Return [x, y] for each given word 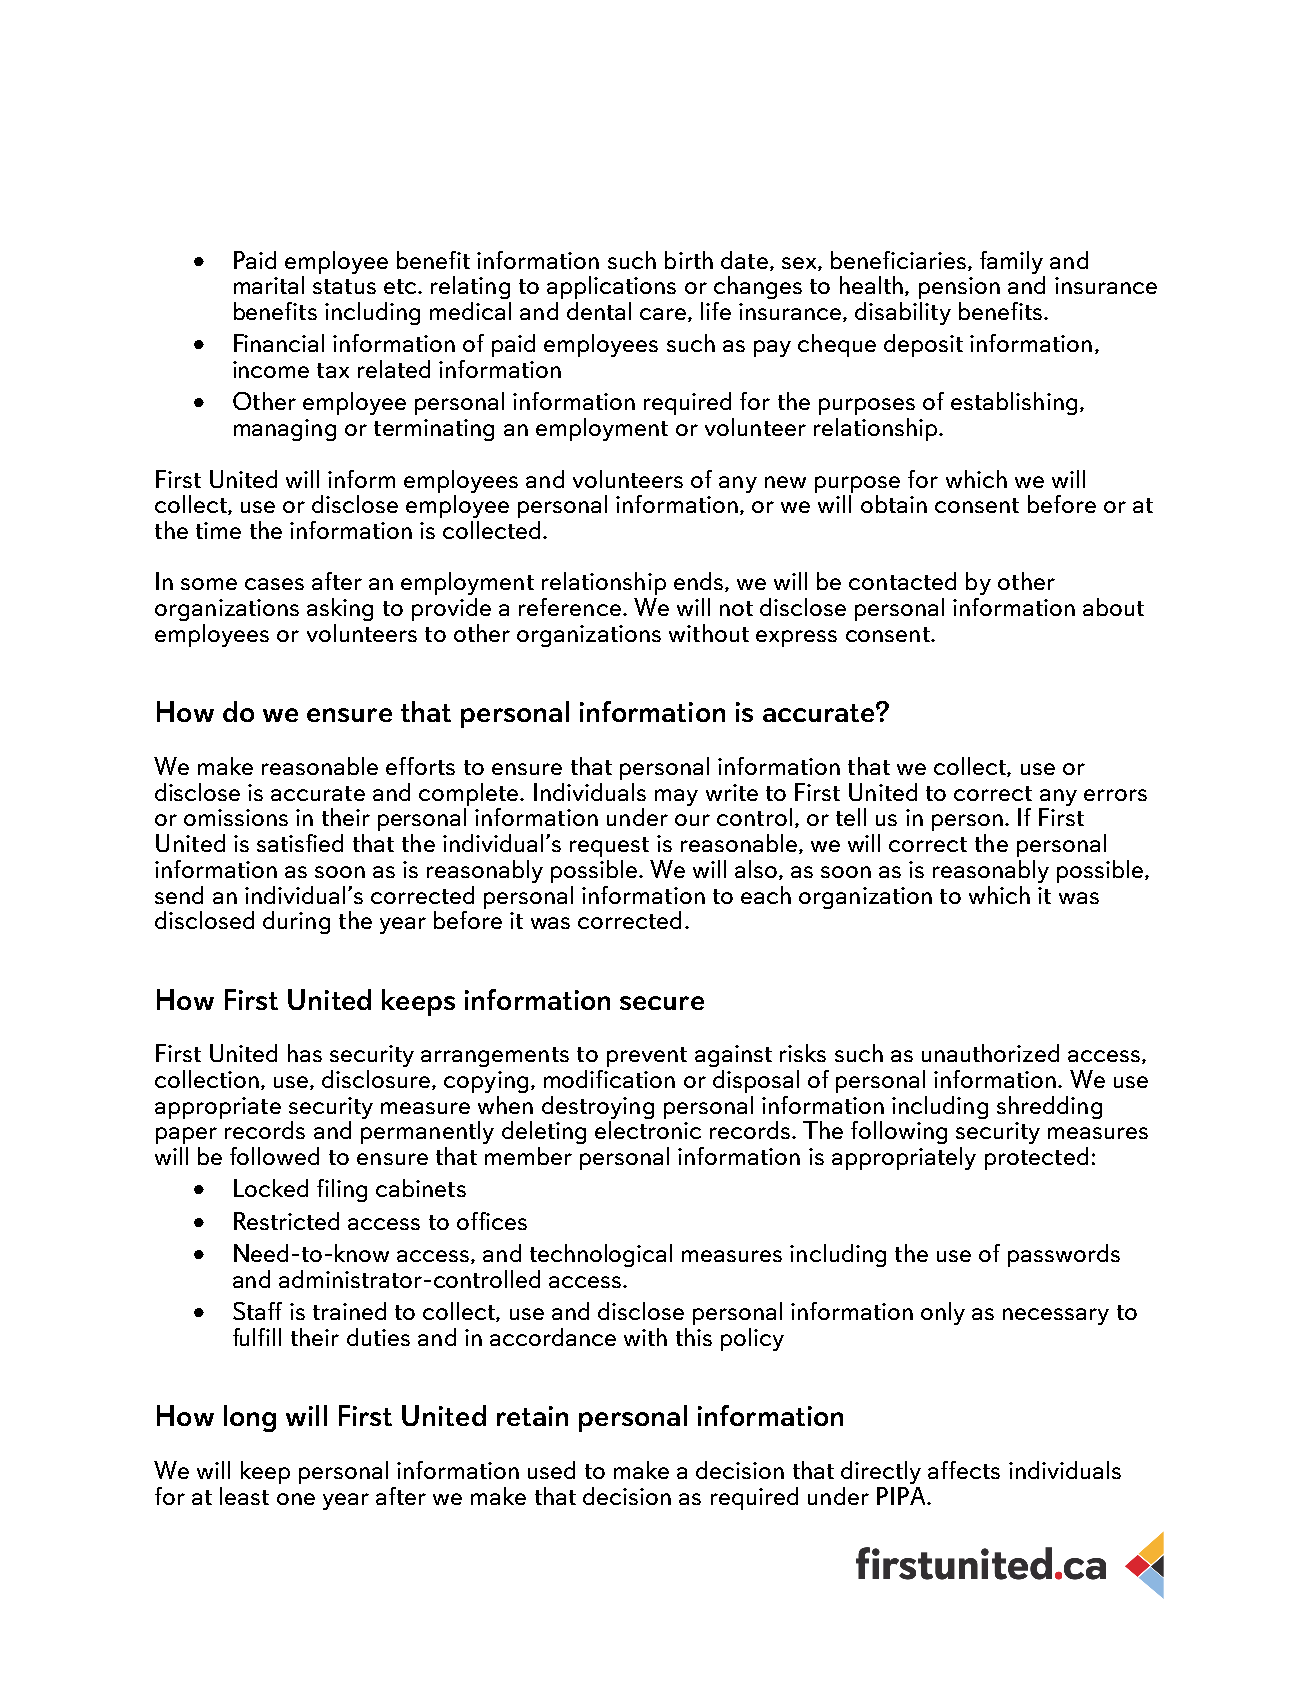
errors [1115, 795]
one [296, 1499]
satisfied [300, 843]
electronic [648, 1130]
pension [959, 288]
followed [274, 1156]
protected [1036, 1158]
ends [698, 581]
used [551, 1470]
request [609, 847]
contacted [902, 581]
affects [964, 1470]
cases [274, 584]
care [664, 315]
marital [269, 285]
